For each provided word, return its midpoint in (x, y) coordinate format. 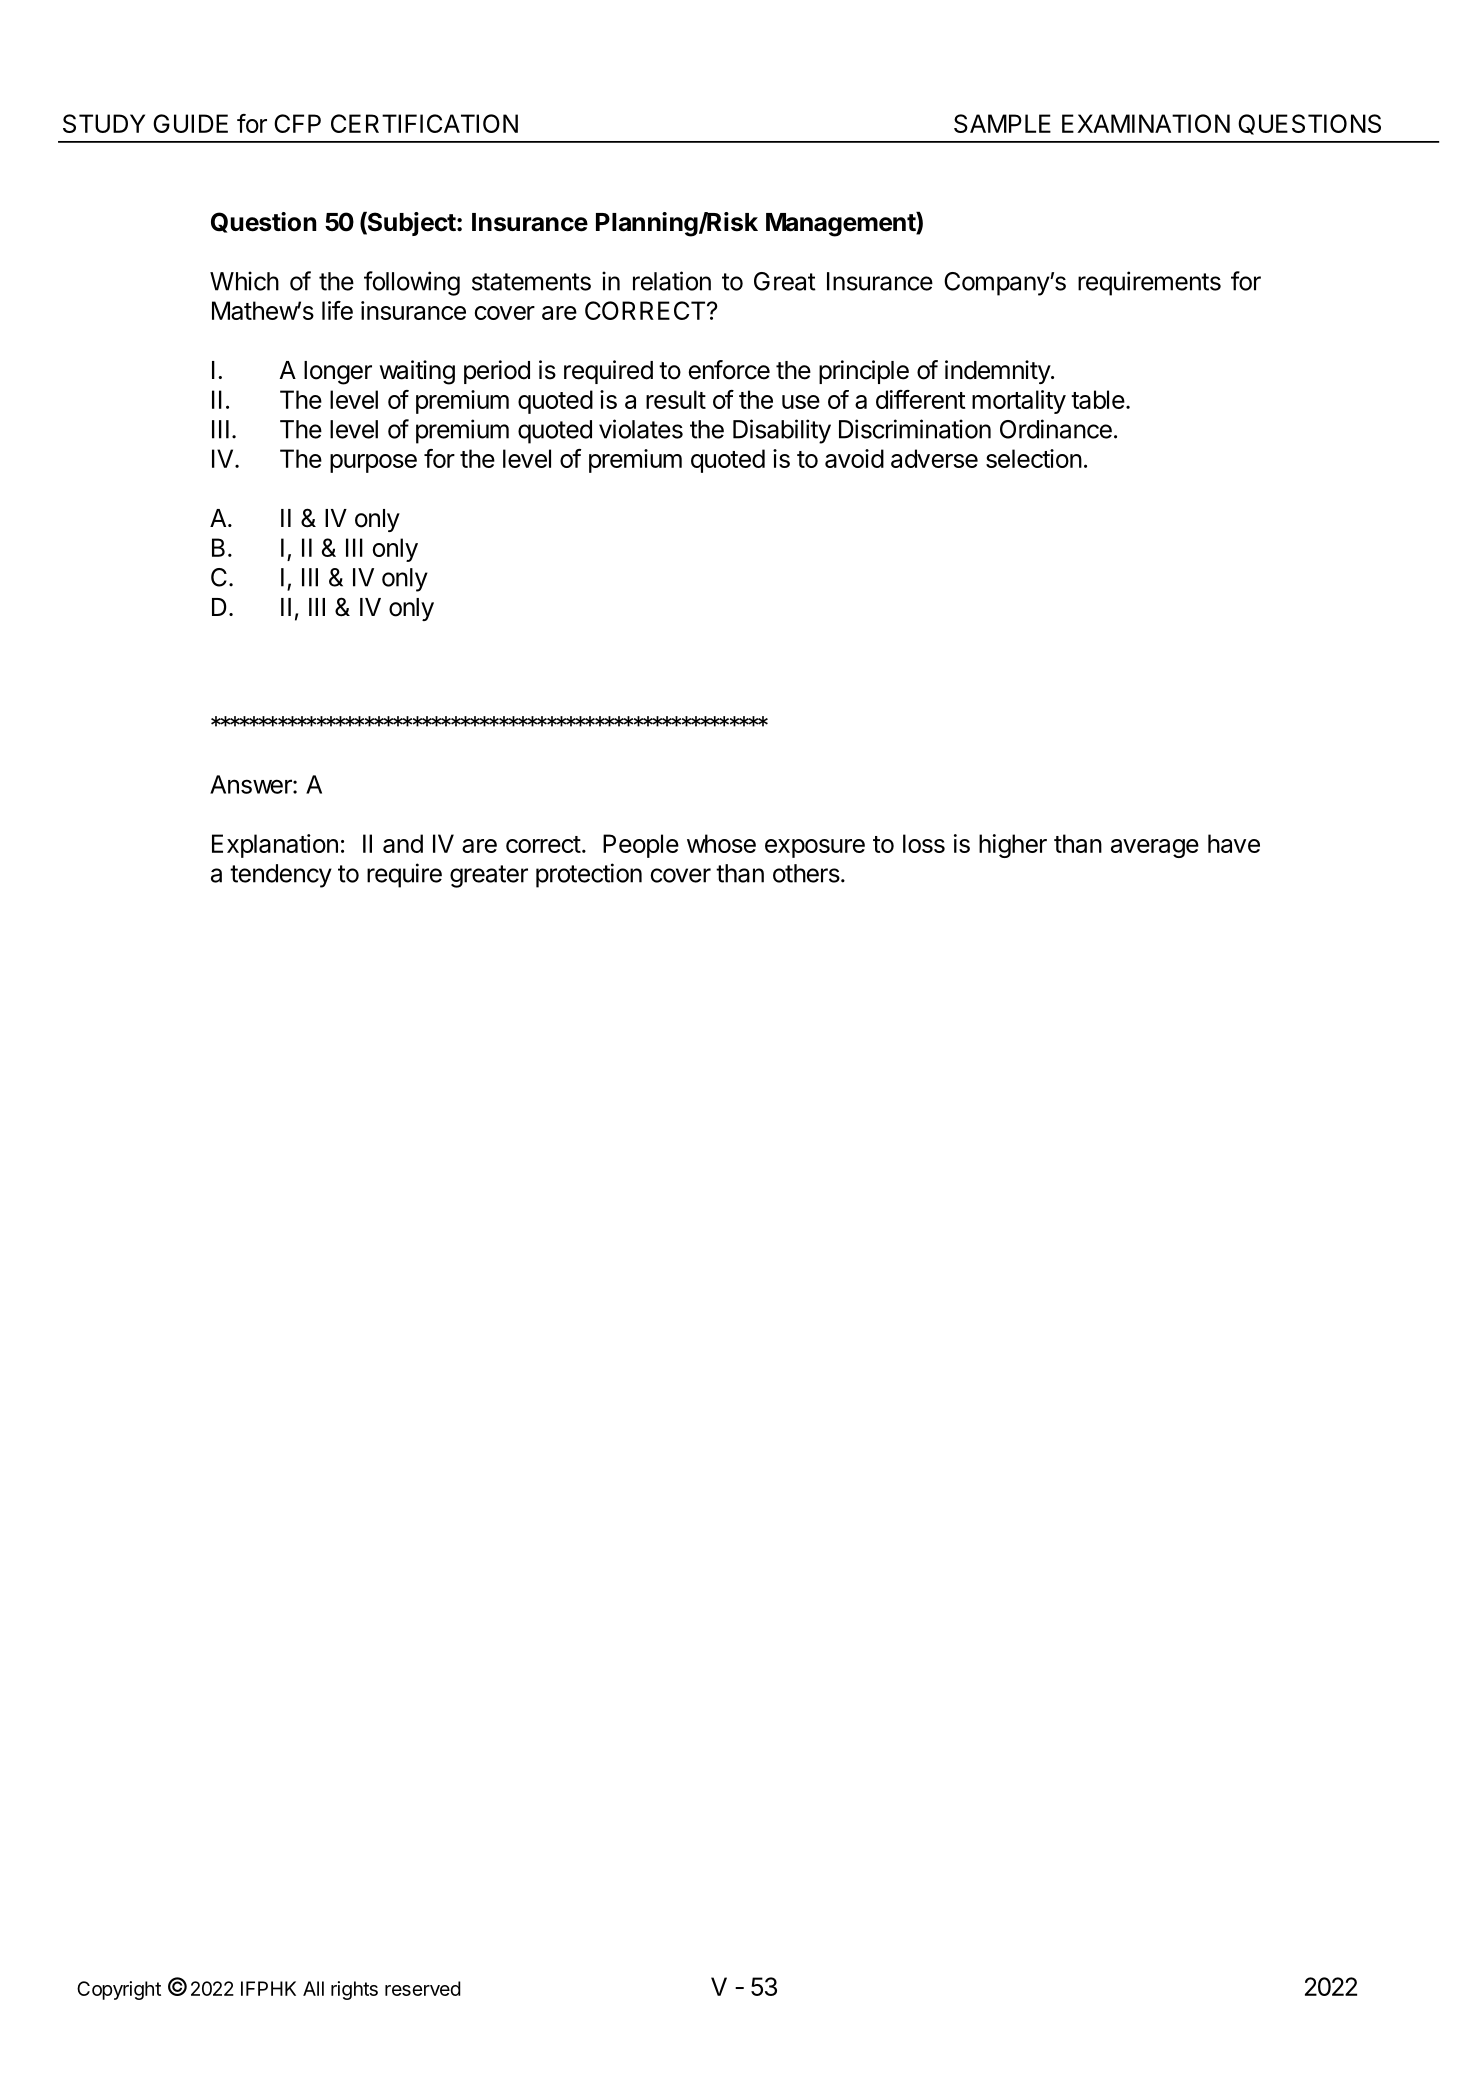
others (806, 873)
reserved (423, 1988)
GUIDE (190, 123)
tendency (281, 876)
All (313, 1988)
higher (1013, 846)
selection (1034, 458)
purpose (373, 463)
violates (641, 429)
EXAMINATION (1146, 123)
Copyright (119, 1990)
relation (672, 281)
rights (354, 1990)
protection (589, 875)
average (1155, 848)
